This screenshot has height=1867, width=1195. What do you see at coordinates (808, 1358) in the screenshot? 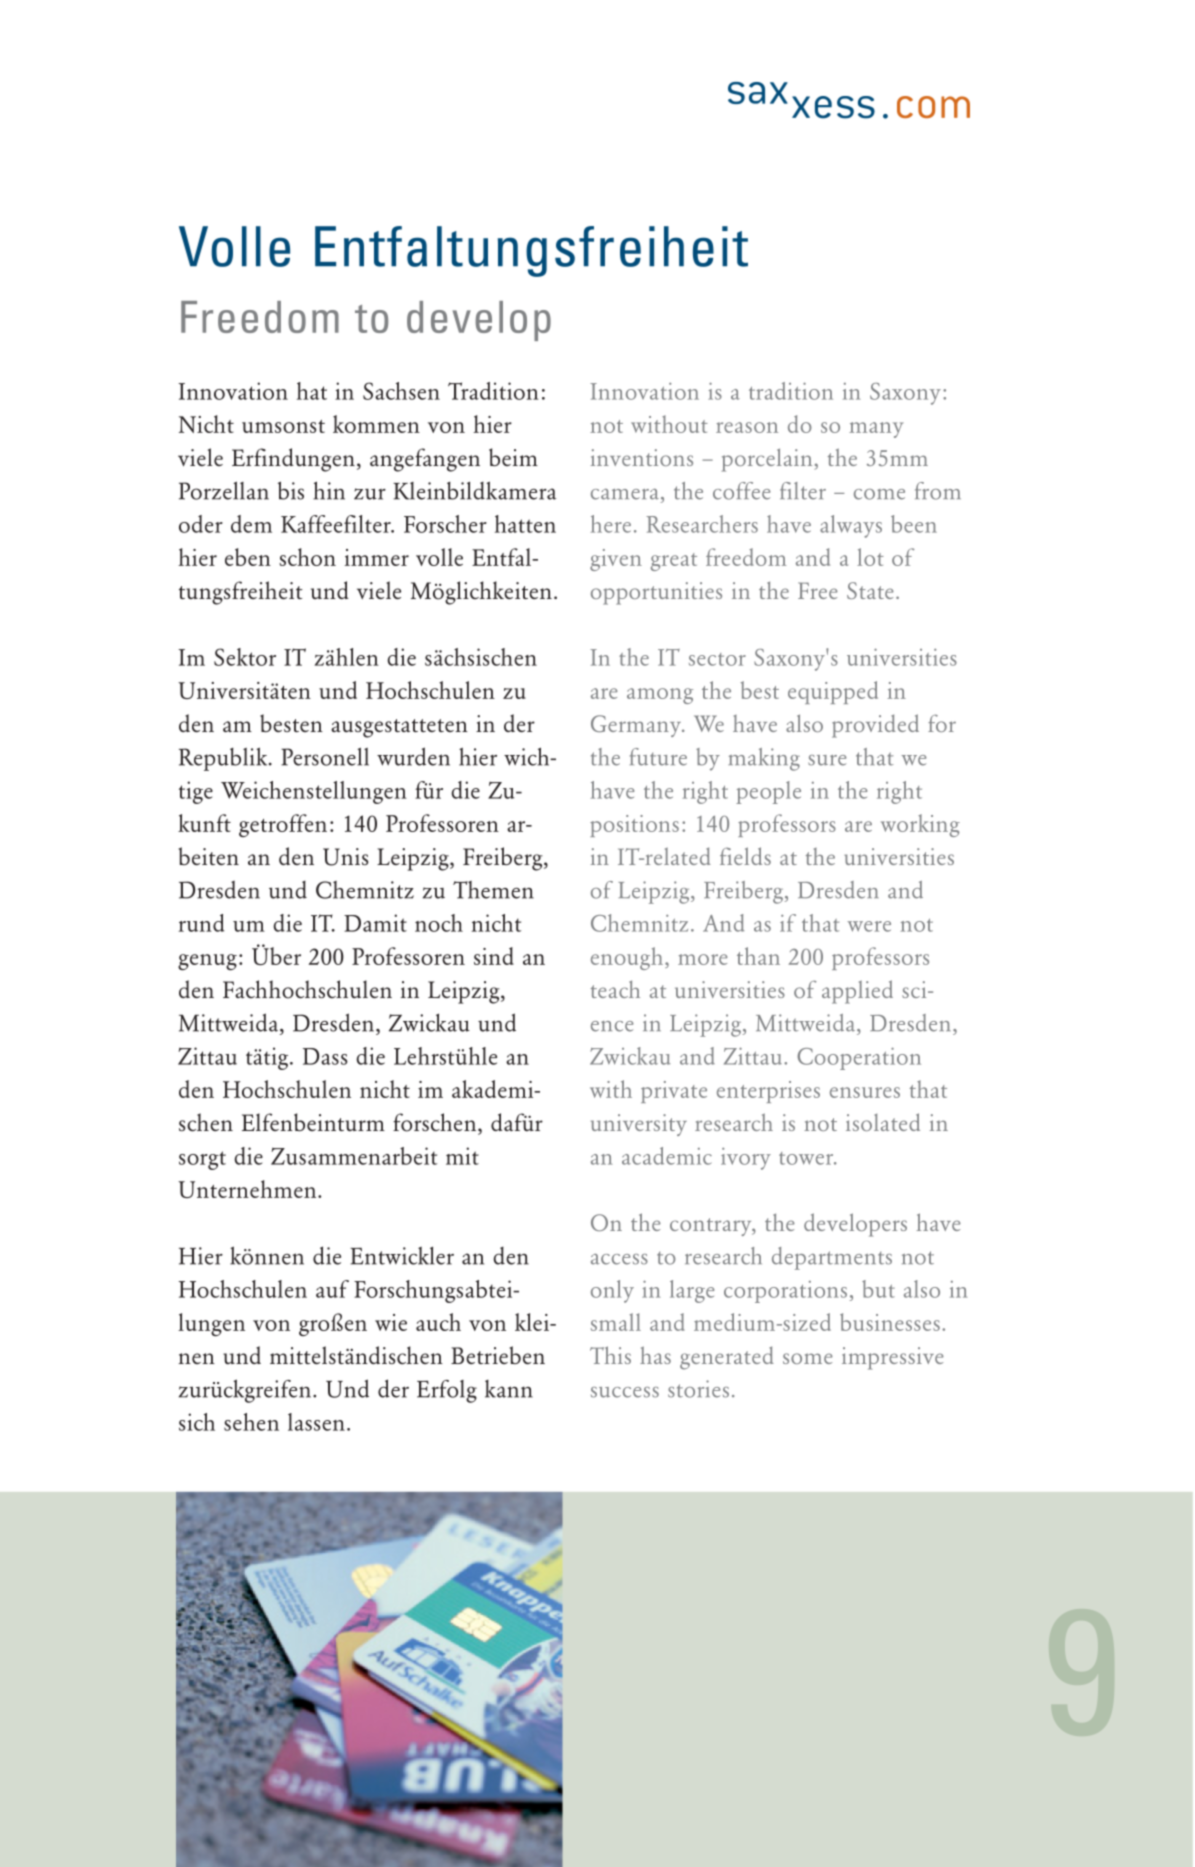
I see `some` at bounding box center [808, 1358].
